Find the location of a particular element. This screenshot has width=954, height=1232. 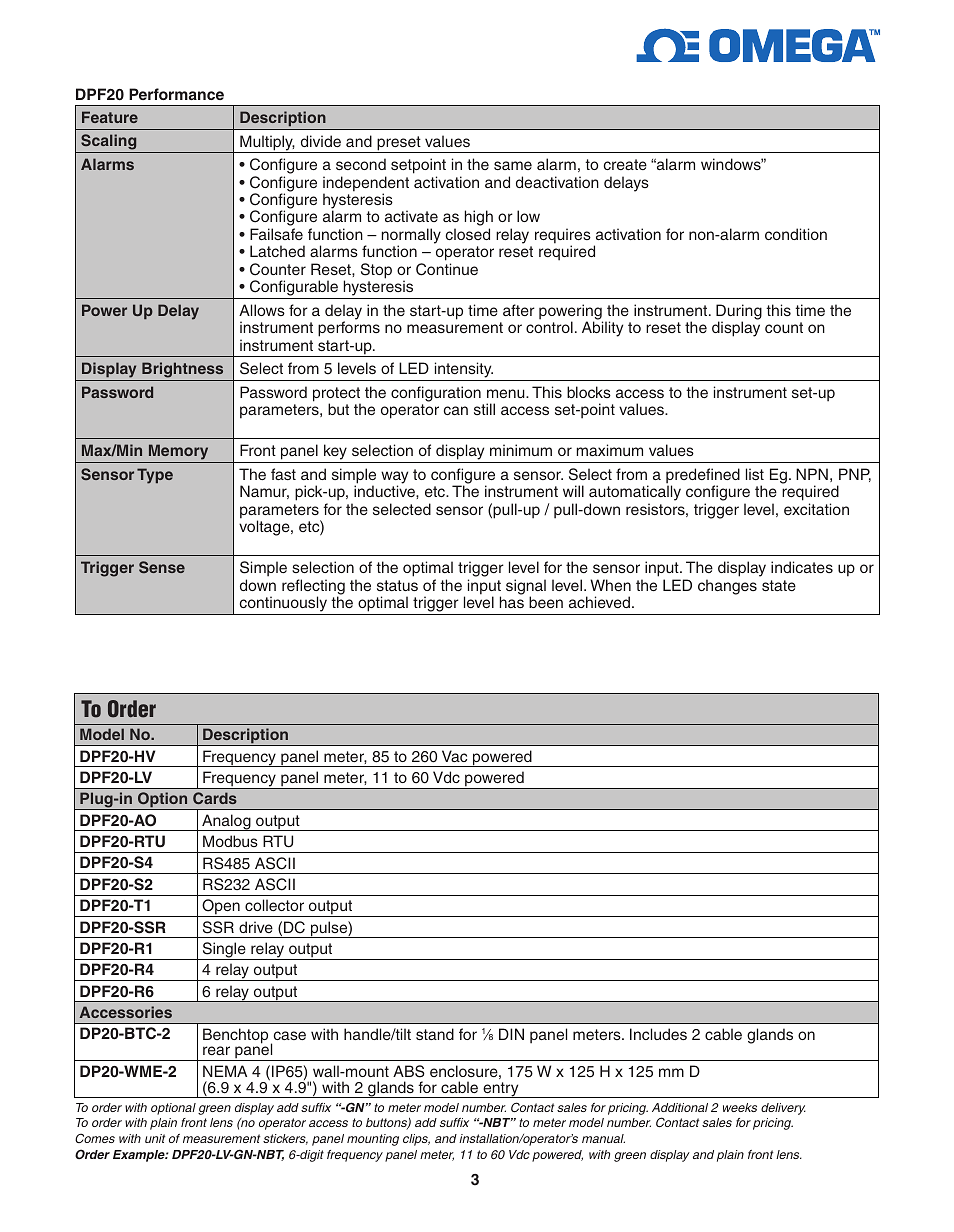

way is located at coordinates (394, 478).
